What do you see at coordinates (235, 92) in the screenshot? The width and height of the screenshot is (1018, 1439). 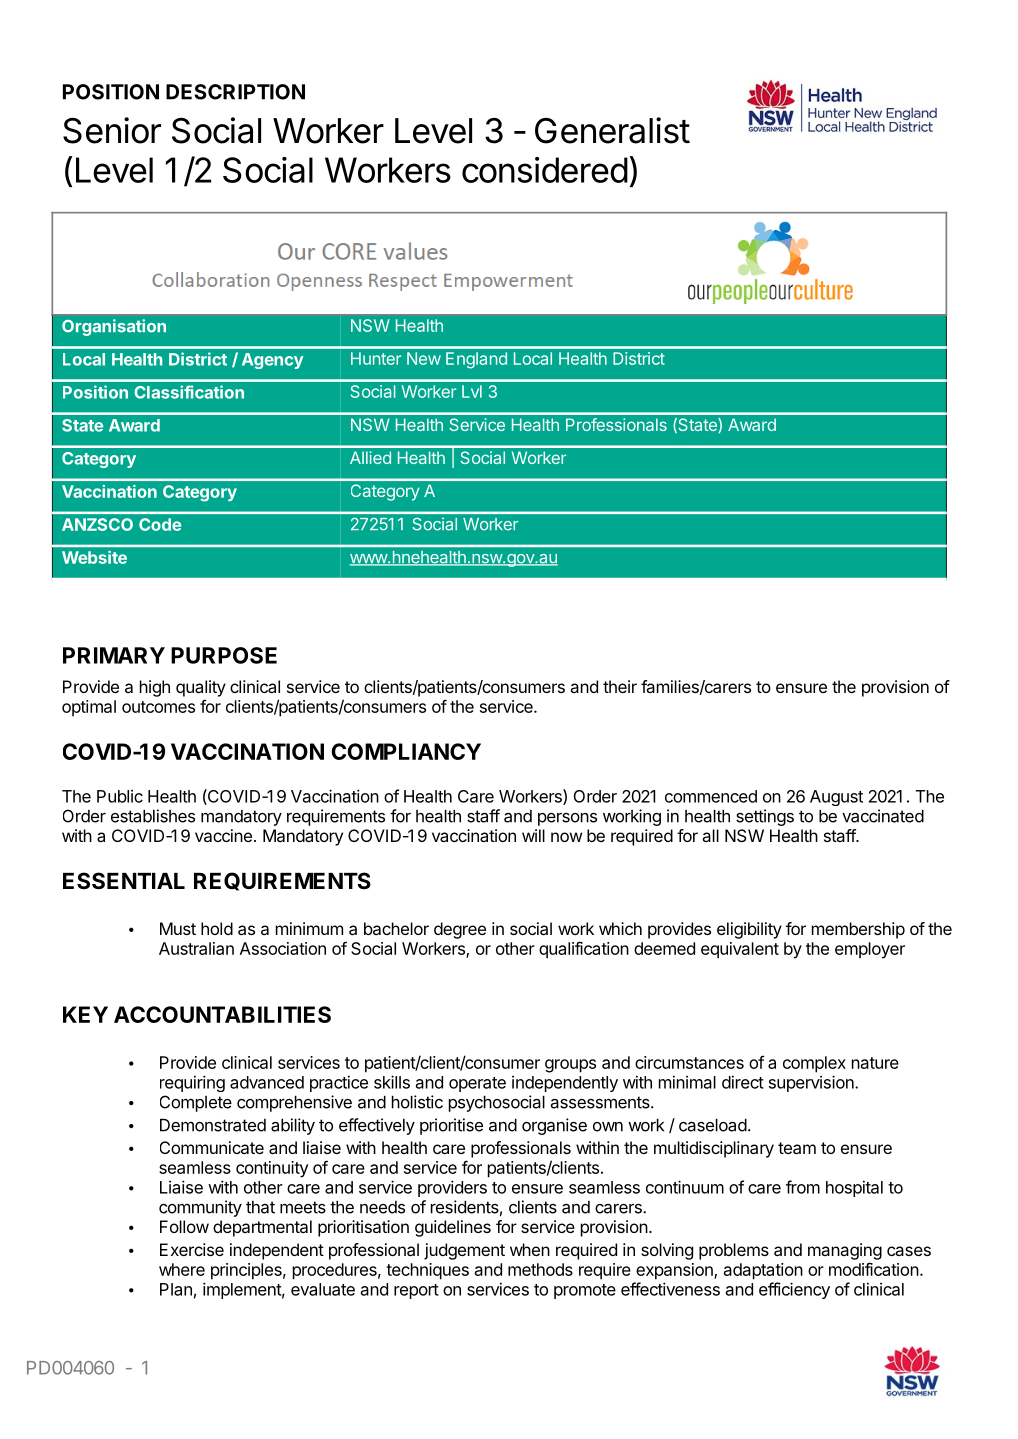 I see `DESCRIPTION` at bounding box center [235, 92].
